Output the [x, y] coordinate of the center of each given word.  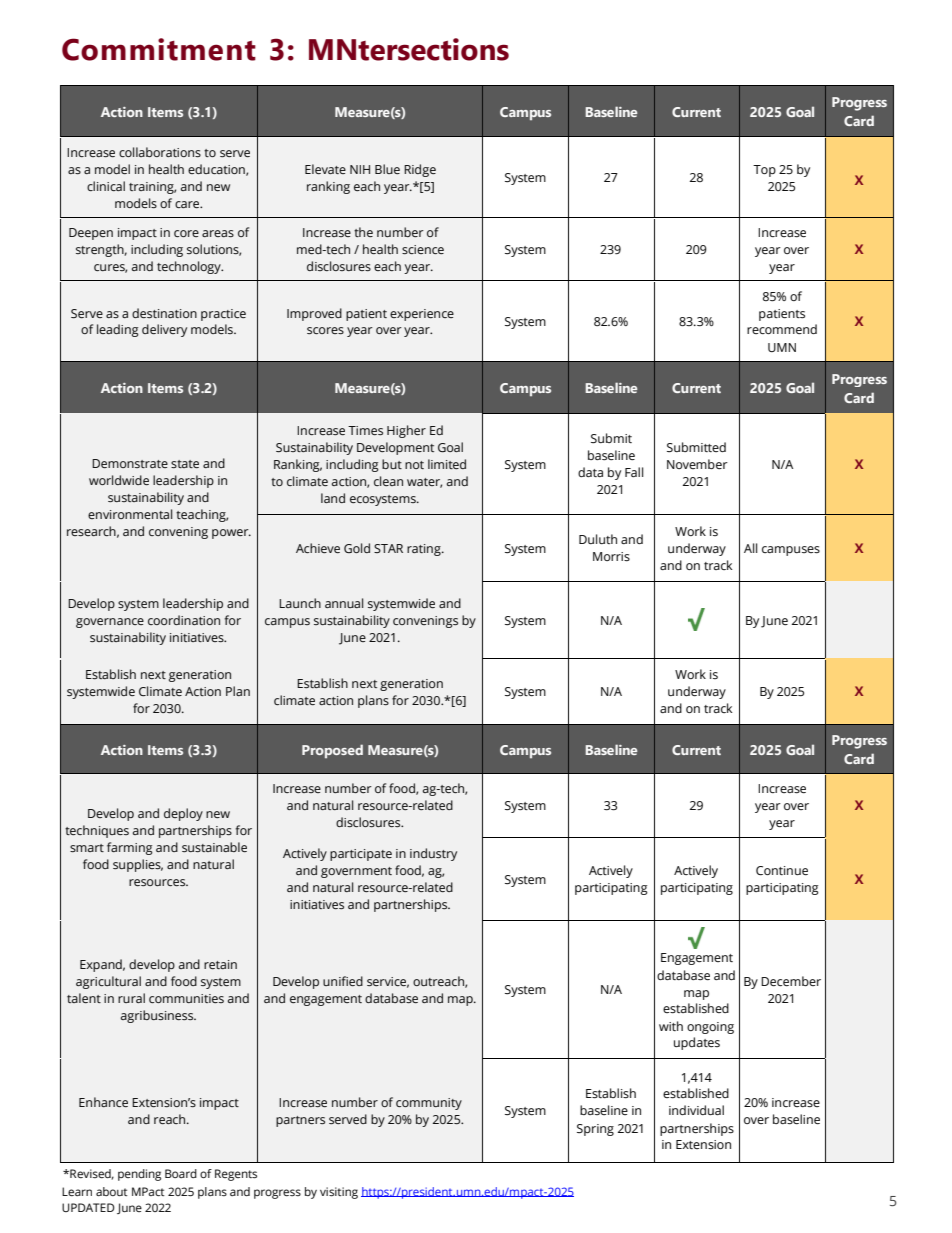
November [697, 464]
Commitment [159, 49]
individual [696, 1110]
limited [447, 464]
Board [181, 1173]
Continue [782, 871]
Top [764, 171]
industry [433, 854]
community [429, 1104]
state [185, 464]
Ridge [420, 170]
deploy [183, 814]
